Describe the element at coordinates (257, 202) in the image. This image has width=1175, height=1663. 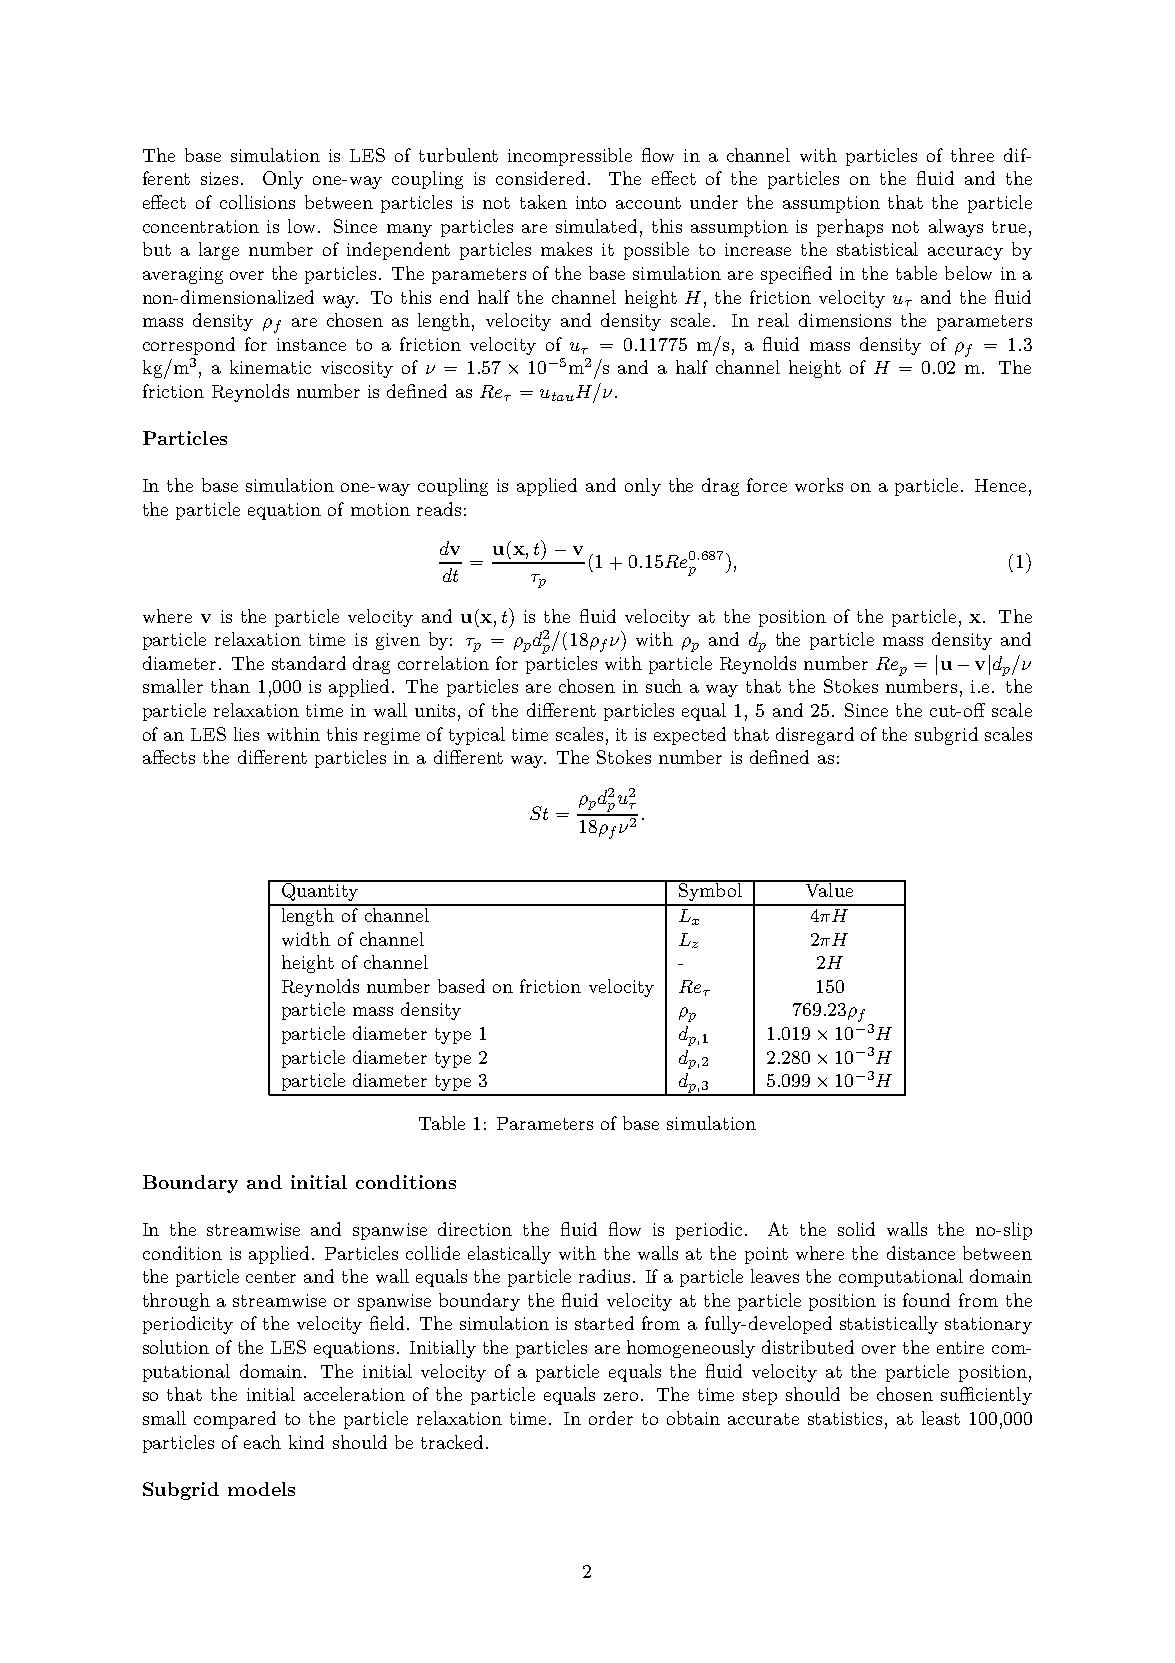
I see `collisions` at that location.
